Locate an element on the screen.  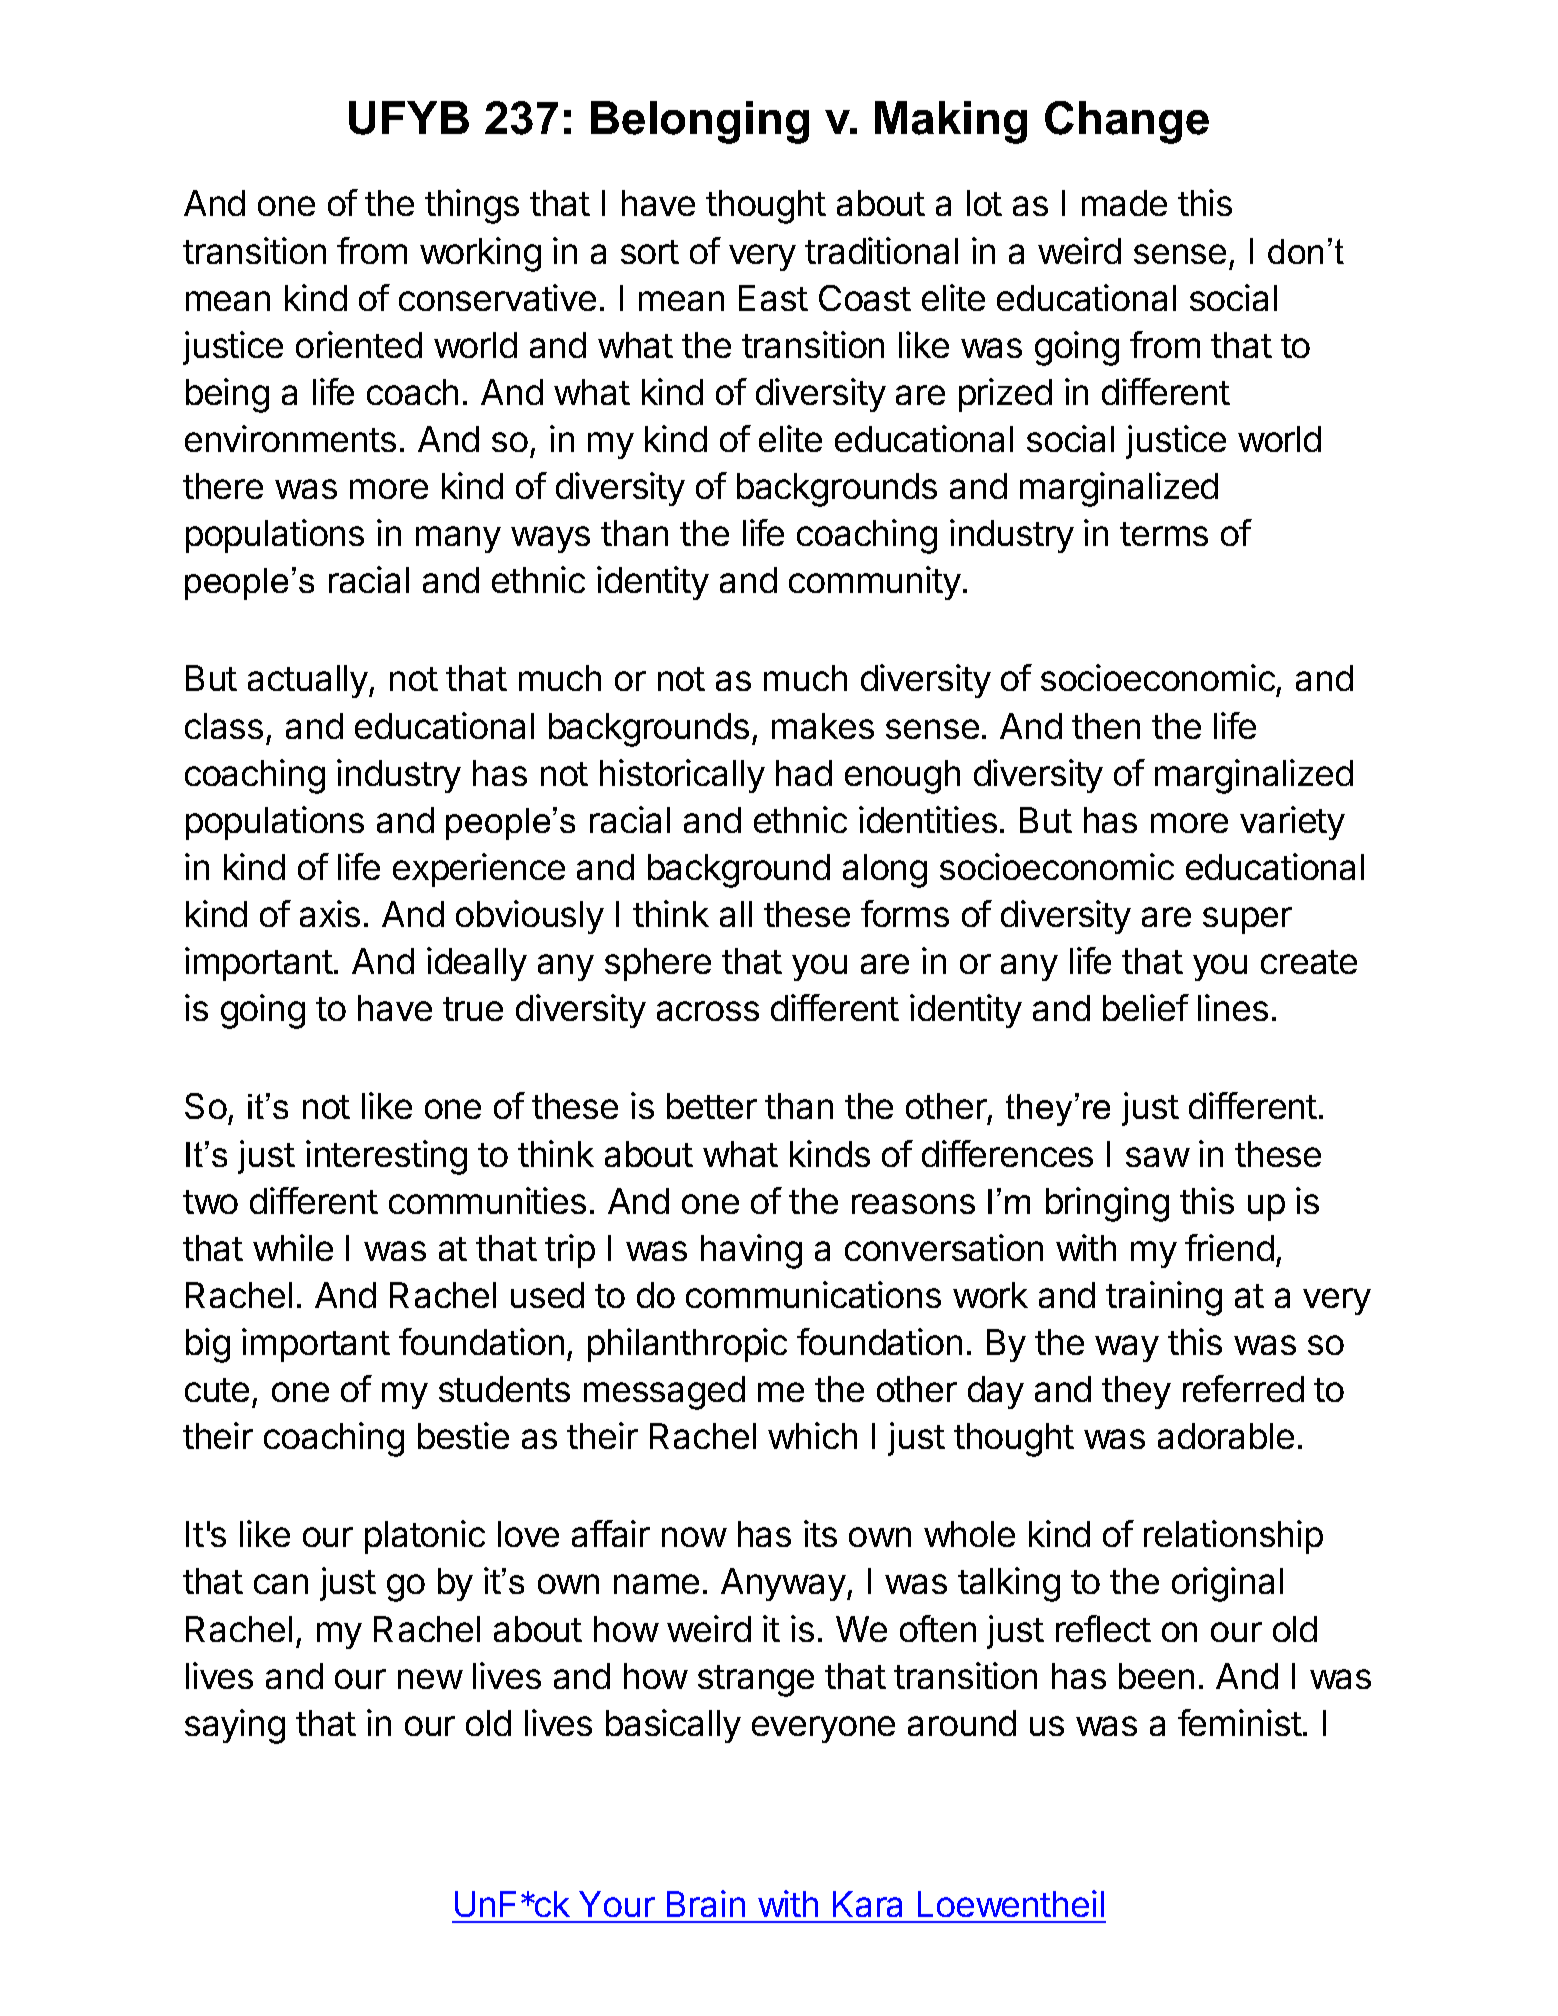
saying is located at coordinates (235, 1726).
